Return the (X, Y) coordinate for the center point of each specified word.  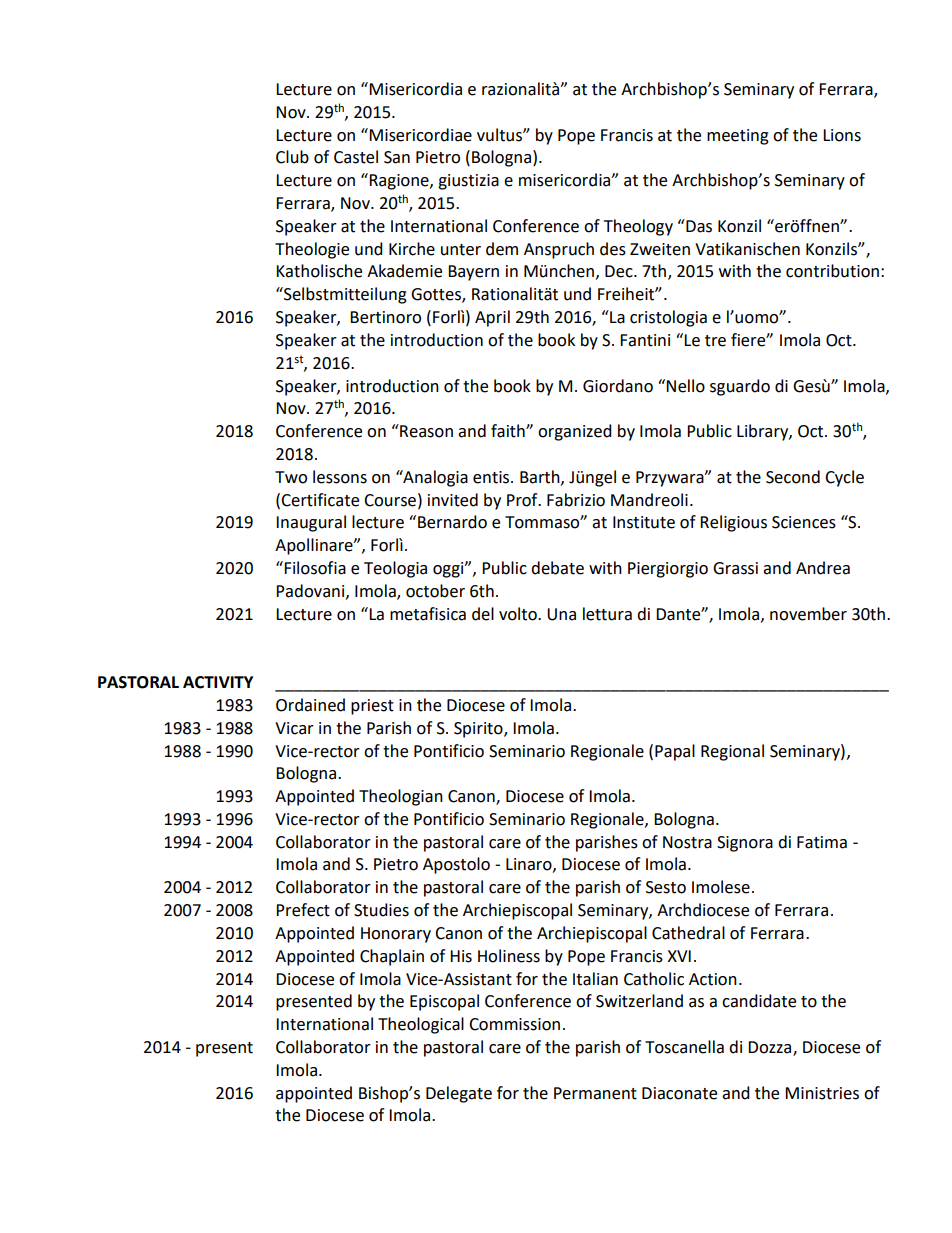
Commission (514, 1024)
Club (292, 157)
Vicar (294, 728)
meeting (738, 137)
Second (793, 477)
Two (291, 477)
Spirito (479, 730)
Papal (675, 752)
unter (461, 250)
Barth (541, 477)
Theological (421, 1025)
